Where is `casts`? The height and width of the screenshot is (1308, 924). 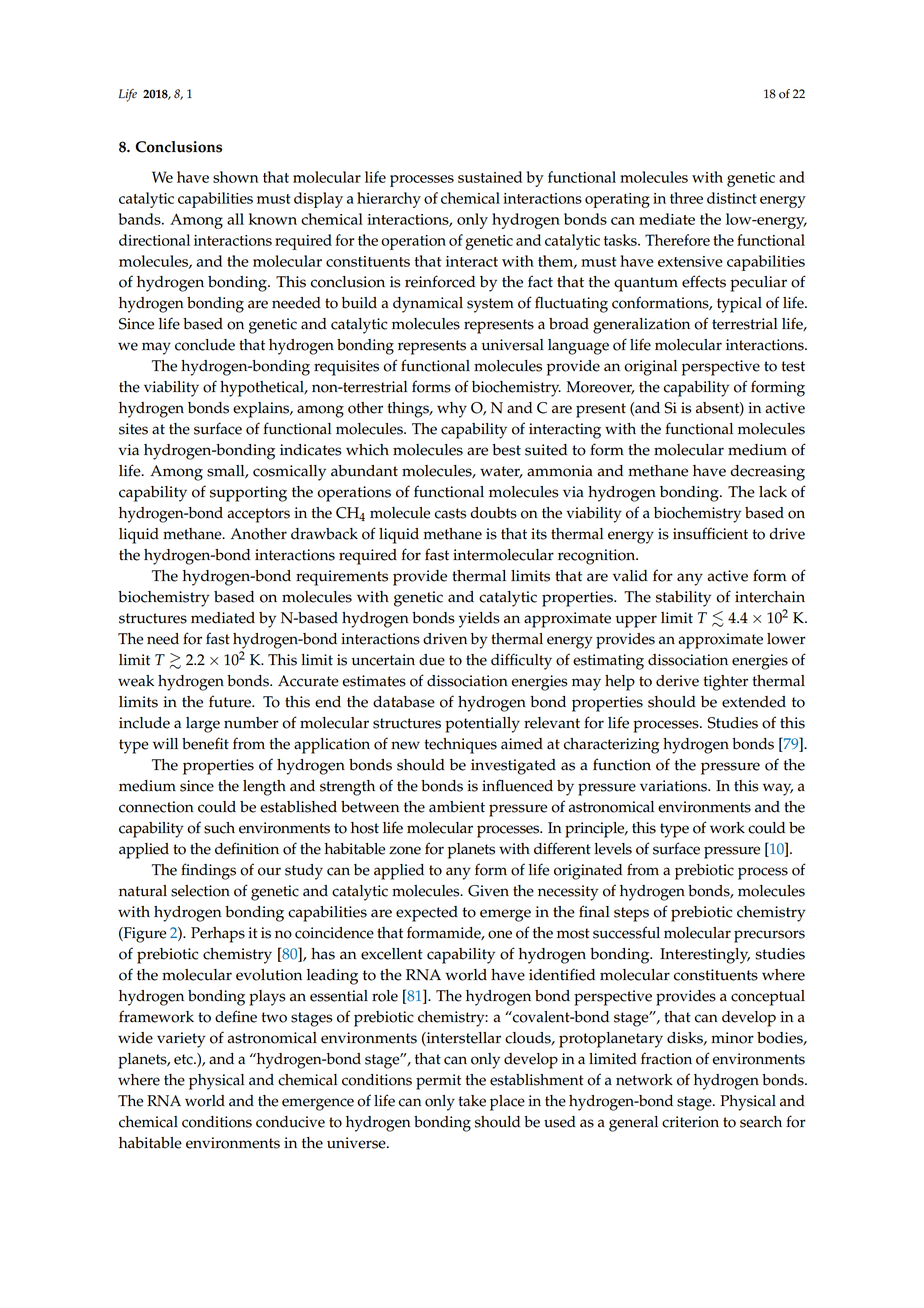
casts is located at coordinates (450, 513).
